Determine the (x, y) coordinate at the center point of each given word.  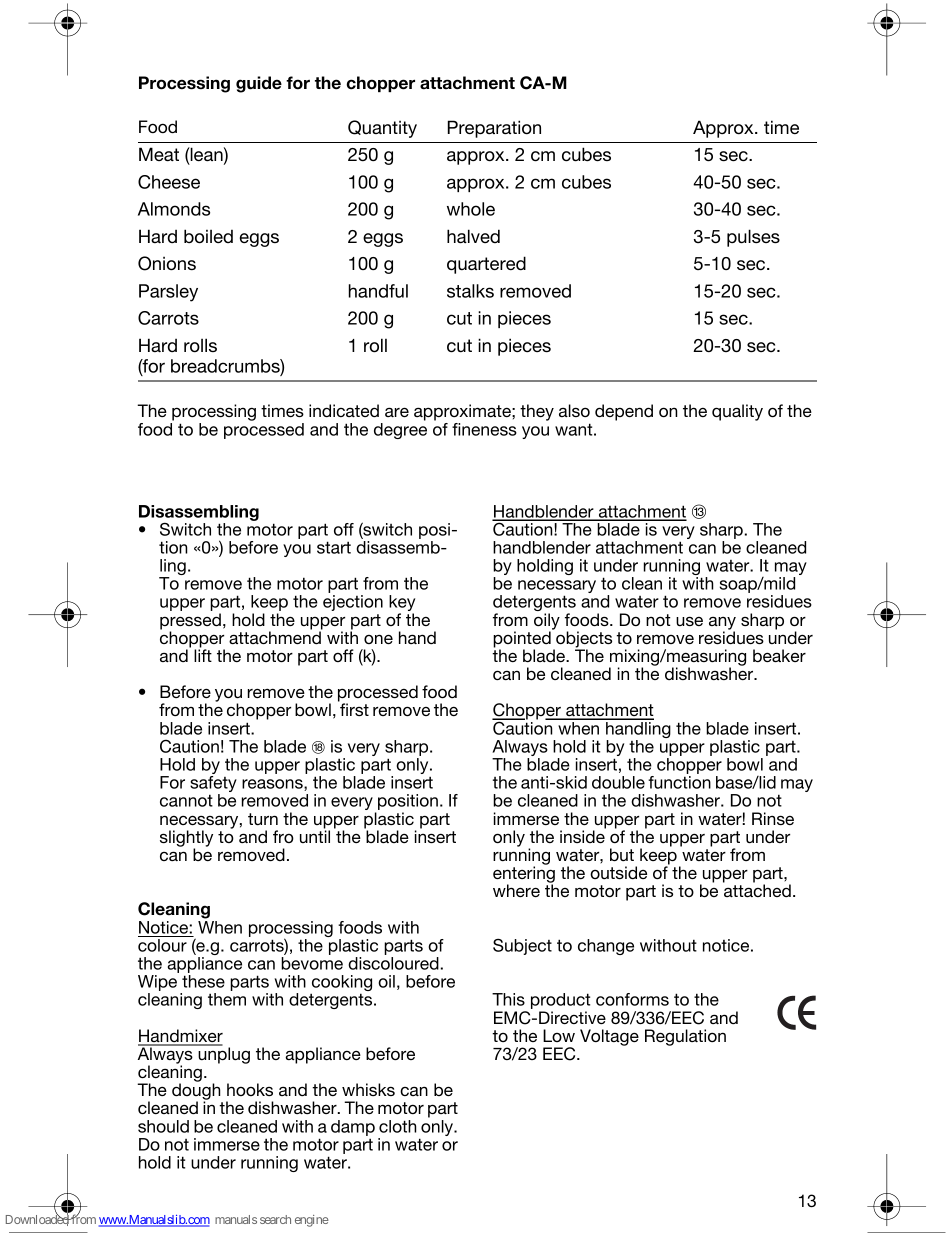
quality (737, 412)
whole (471, 209)
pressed (190, 622)
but (622, 854)
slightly (186, 839)
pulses (753, 238)
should (163, 1126)
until (315, 835)
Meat (159, 154)
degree (400, 431)
